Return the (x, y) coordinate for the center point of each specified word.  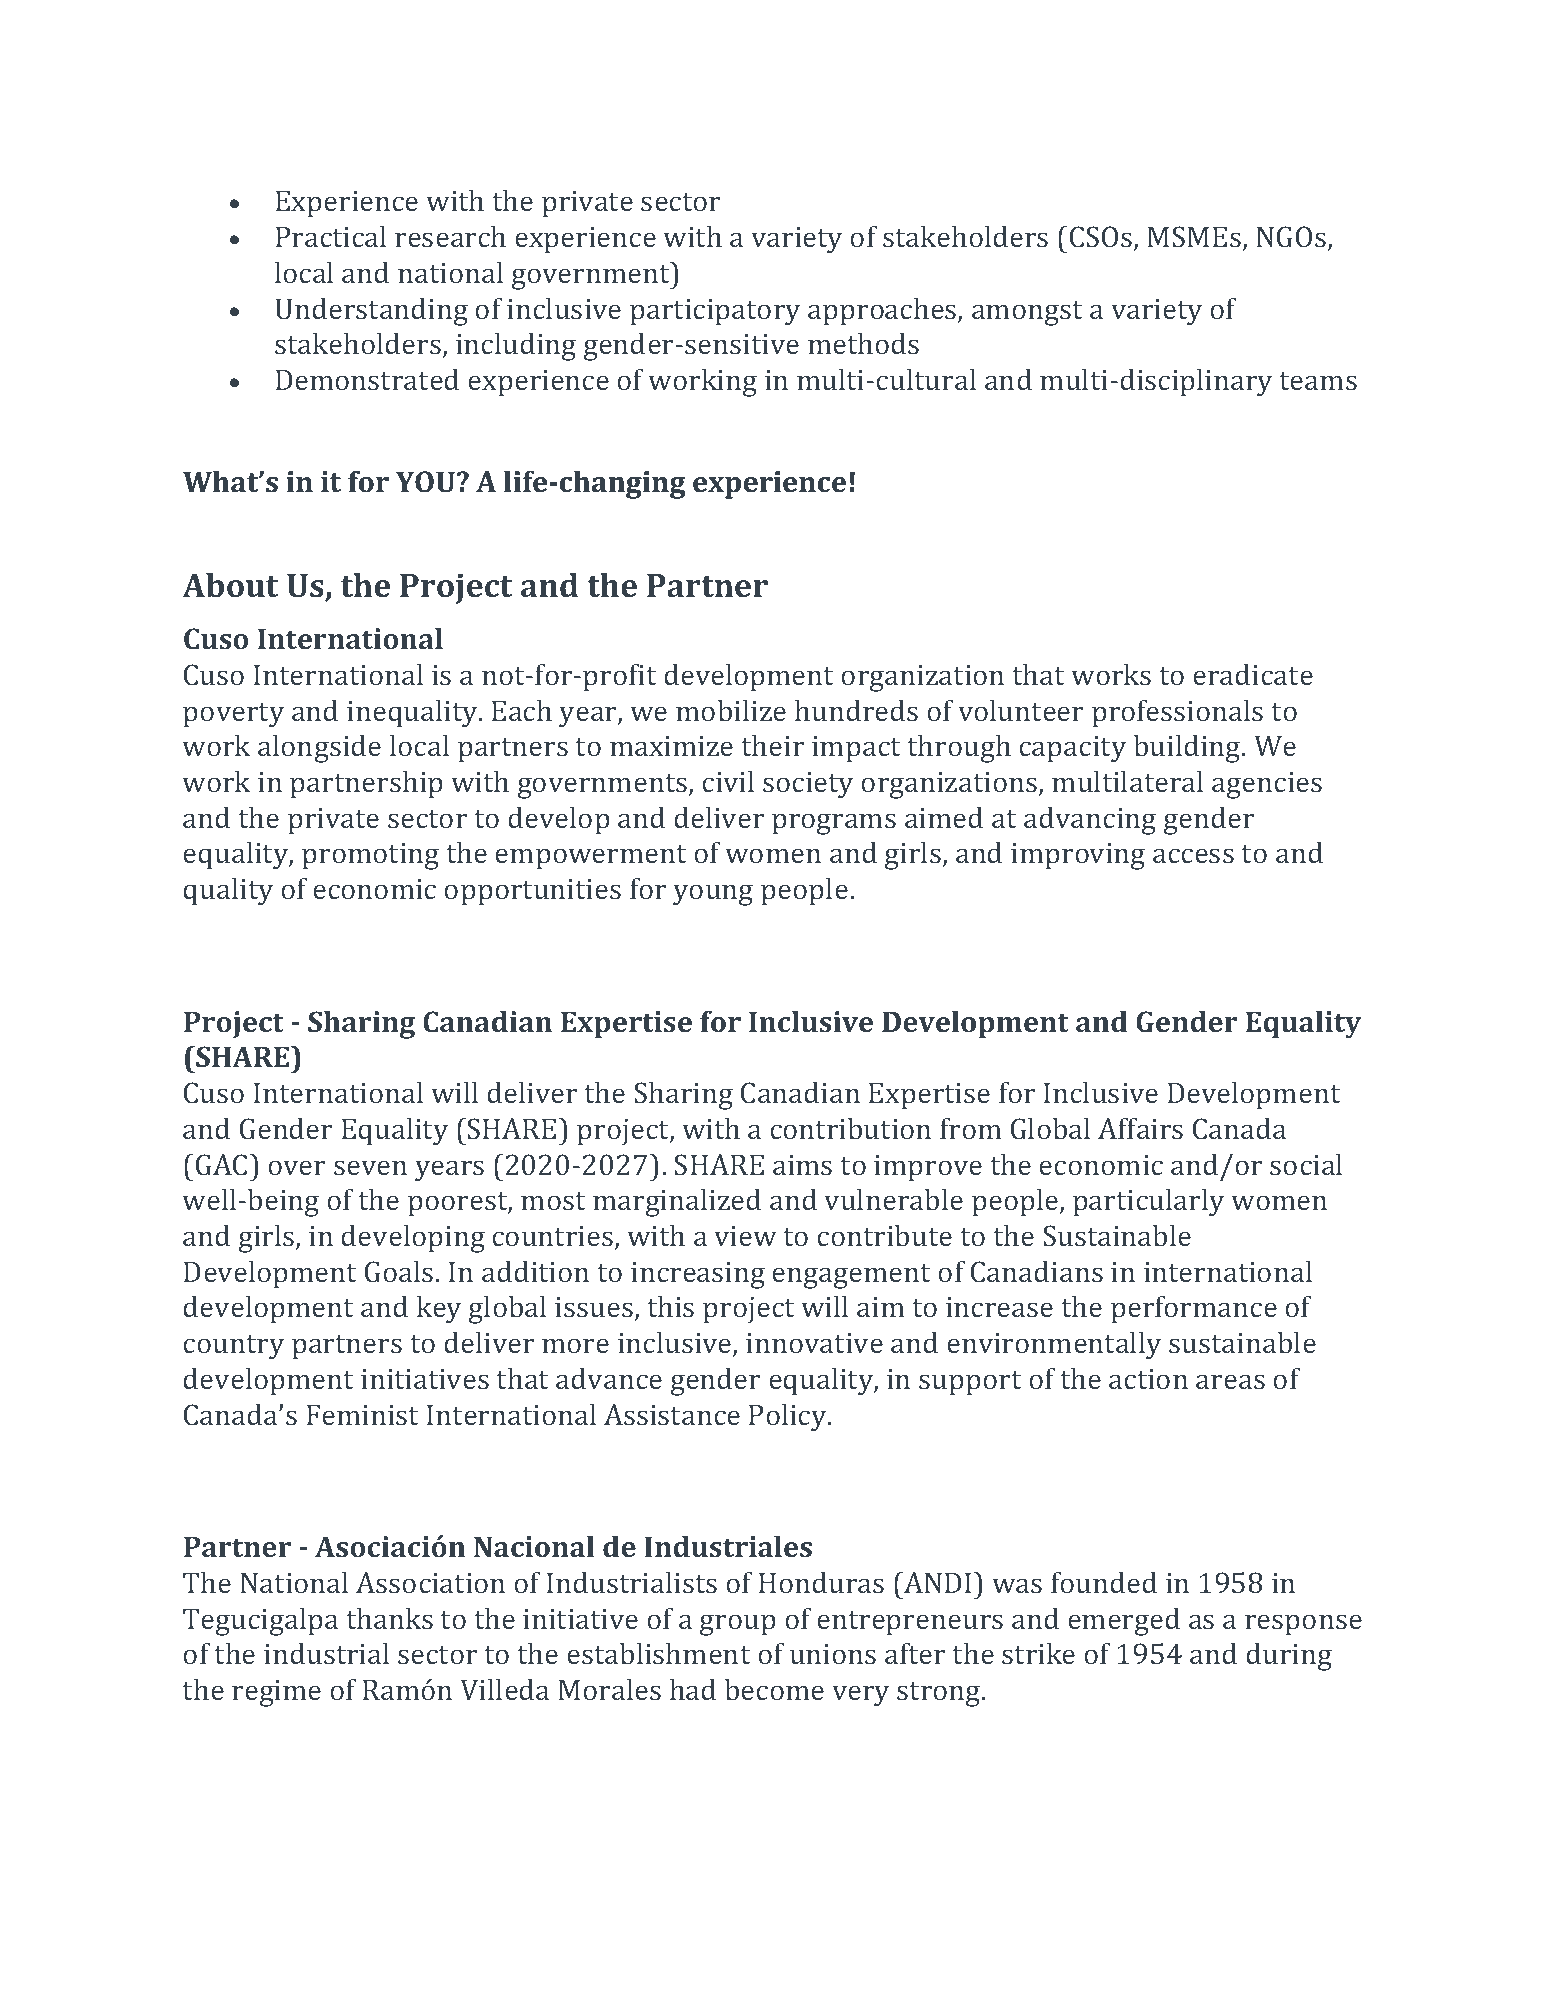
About (230, 585)
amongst (1027, 313)
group (738, 1625)
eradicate (1253, 674)
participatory (715, 312)
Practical (331, 236)
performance (1194, 1309)
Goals (400, 1271)
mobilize (731, 710)
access (1193, 855)
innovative (814, 1343)
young (713, 895)
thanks (390, 1618)
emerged (1124, 1621)
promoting (370, 856)
